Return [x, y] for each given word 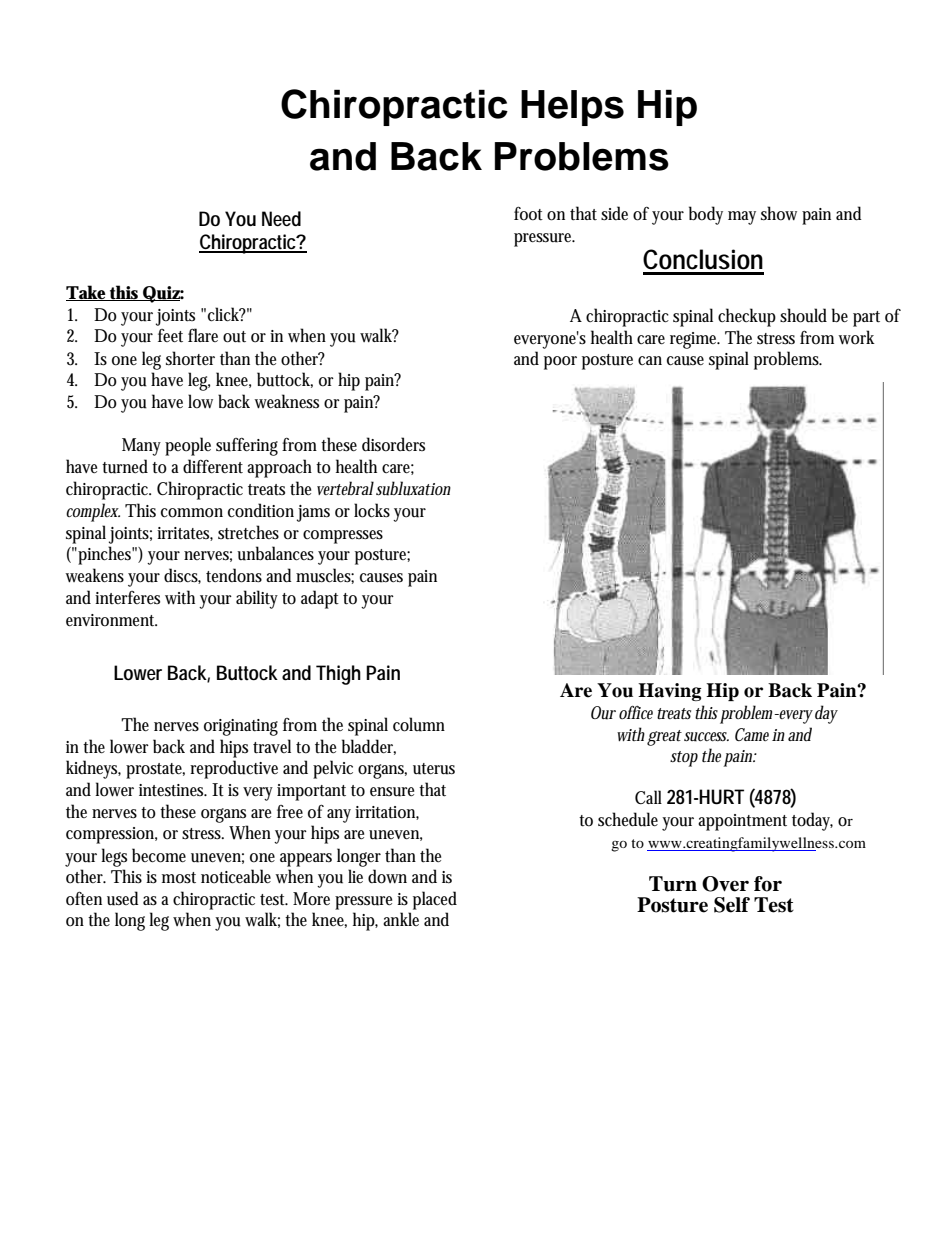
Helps [572, 108]
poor [560, 363]
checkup [747, 317]
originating [241, 727]
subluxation [413, 488]
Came [754, 734]
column [419, 724]
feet [170, 336]
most [179, 878]
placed [435, 900]
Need [281, 219]
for [768, 884]
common [192, 513]
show [779, 213]
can [650, 360]
